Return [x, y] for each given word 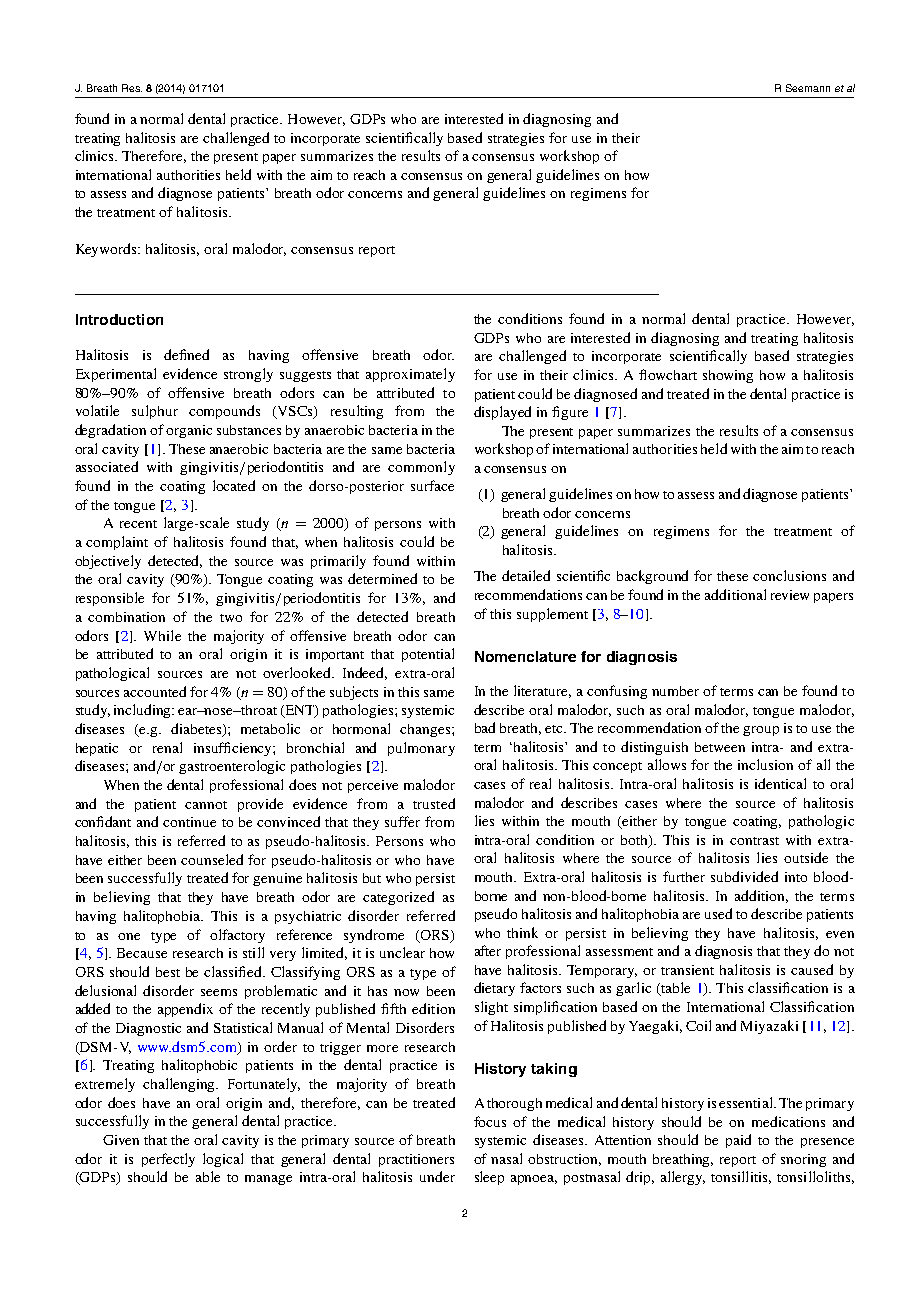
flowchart [668, 374]
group [761, 731]
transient [687, 970]
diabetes [197, 730]
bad [485, 727]
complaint [117, 543]
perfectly [168, 1160]
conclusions [789, 575]
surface [432, 485]
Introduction [119, 319]
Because [142, 953]
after [488, 950]
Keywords [107, 250]
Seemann [808, 88]
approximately [410, 375]
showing [728, 376]
